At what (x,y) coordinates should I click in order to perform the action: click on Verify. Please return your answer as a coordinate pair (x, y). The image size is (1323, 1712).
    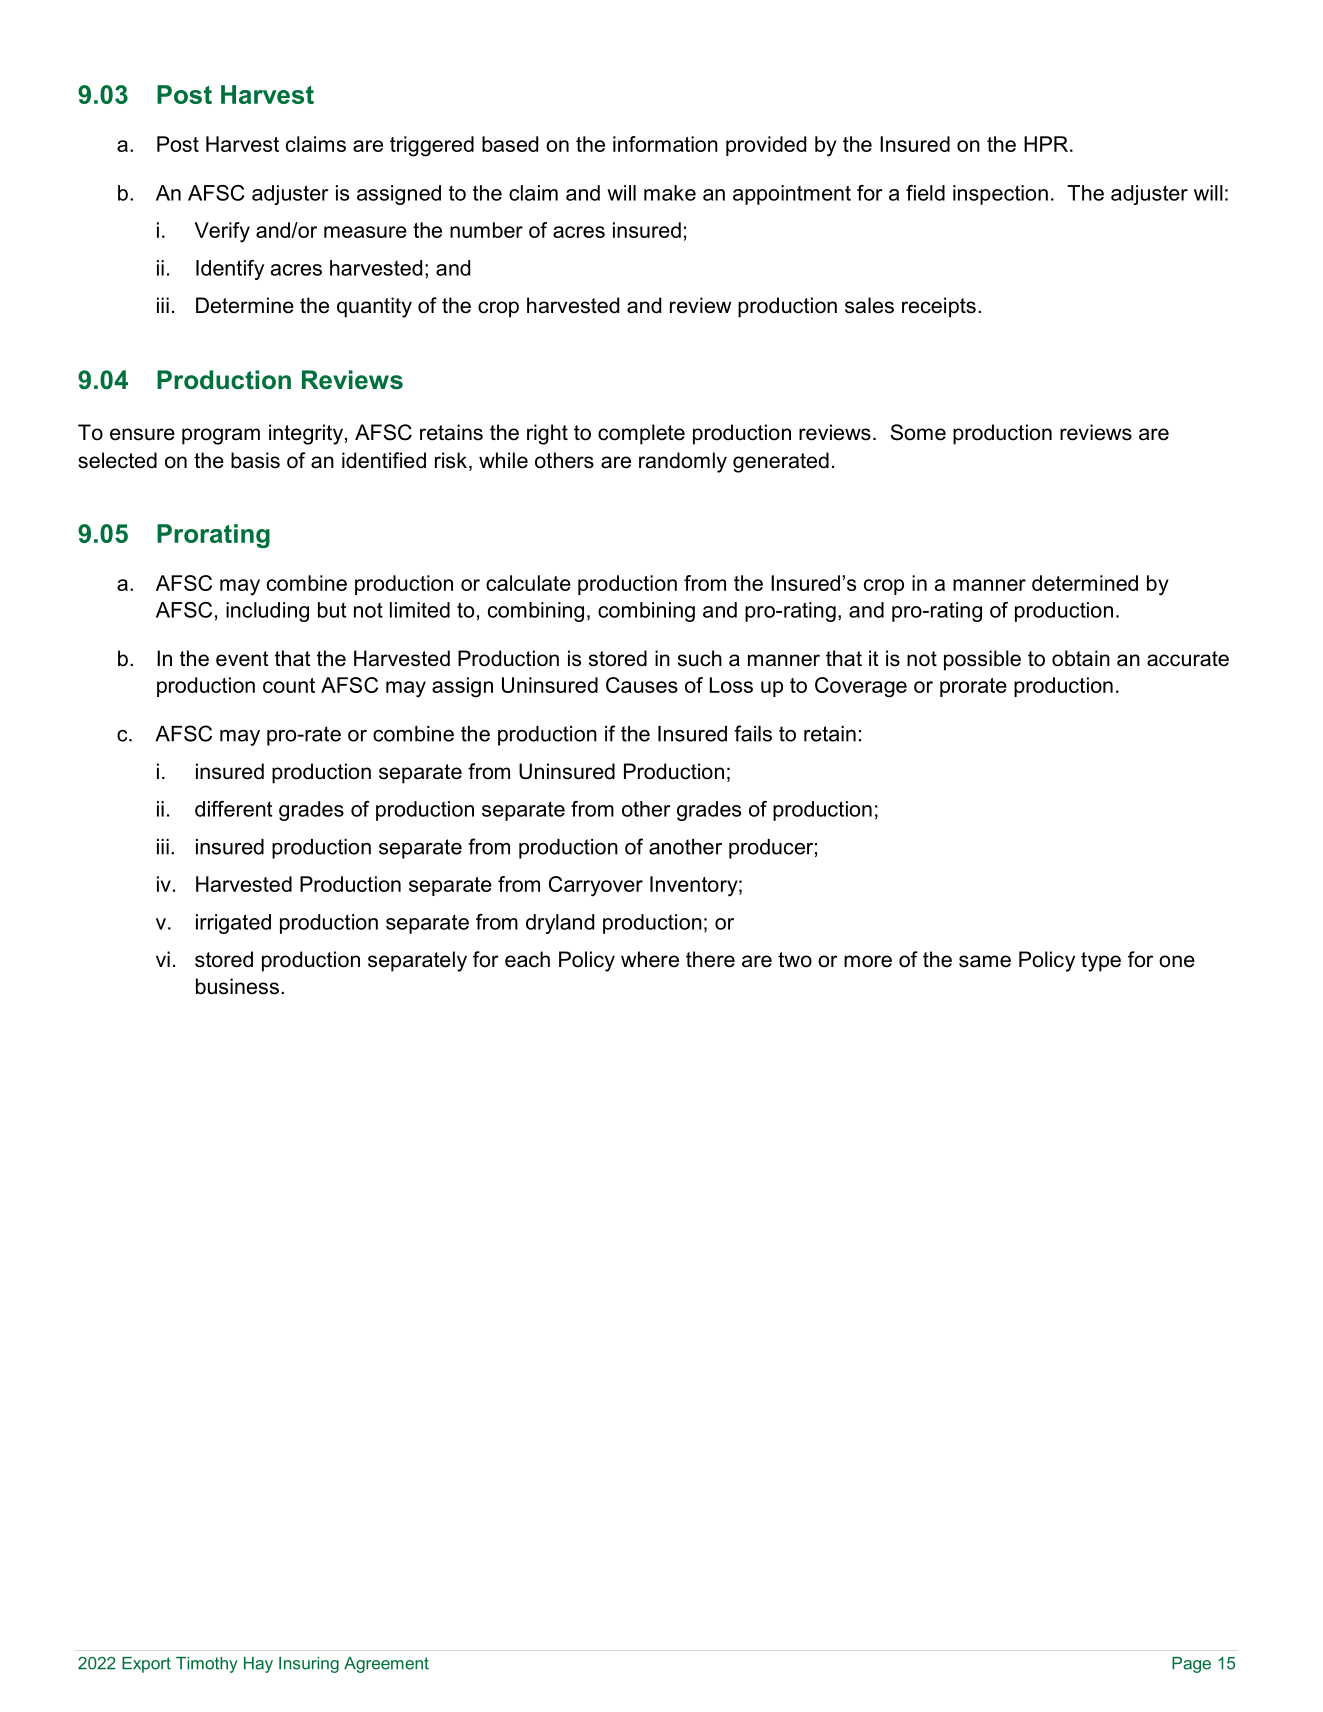
    Looking at the image, I should click on (222, 232).
